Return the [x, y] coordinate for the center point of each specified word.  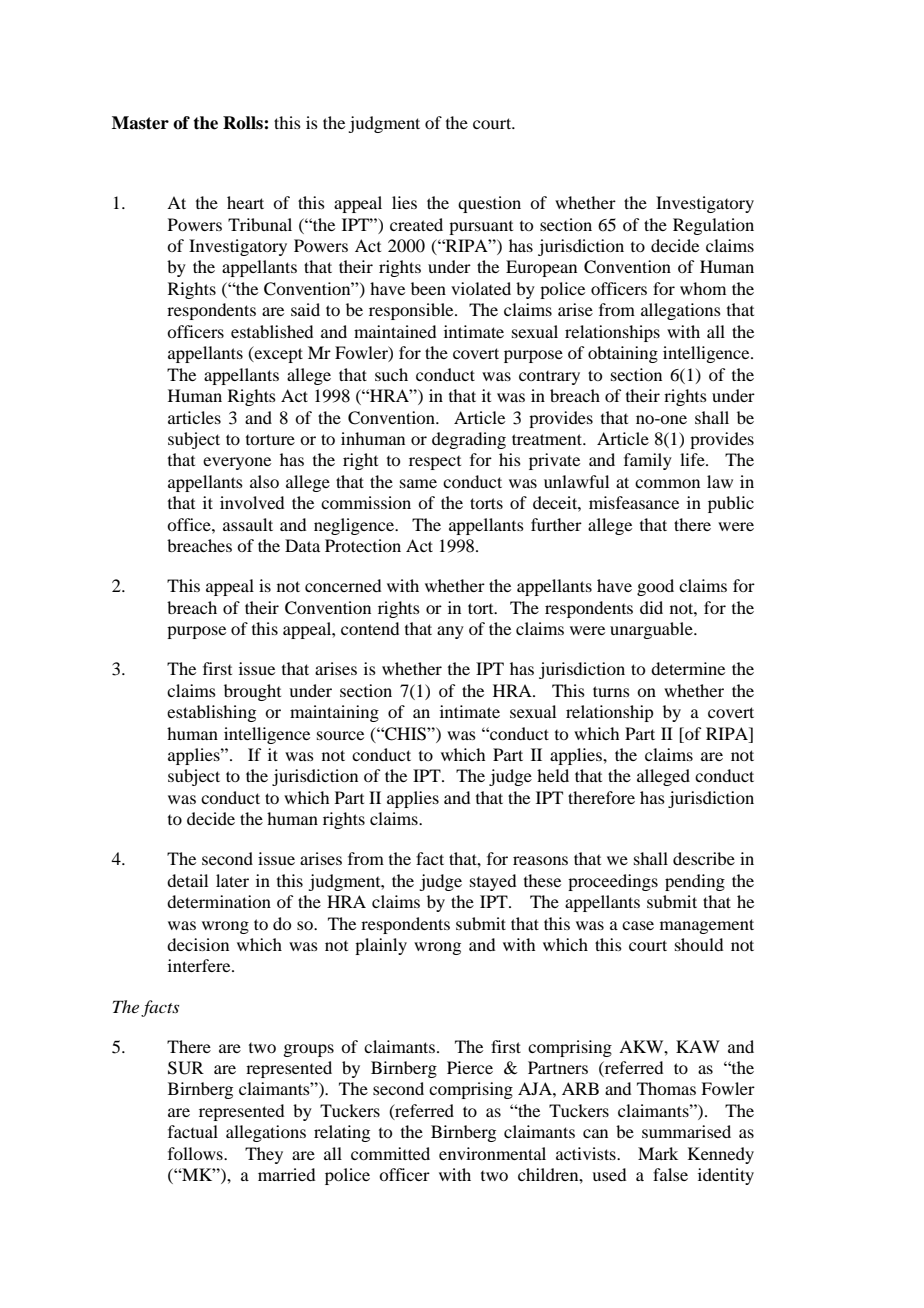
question [489, 204]
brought [252, 692]
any [450, 632]
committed [390, 1153]
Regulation [713, 226]
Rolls [244, 123]
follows [196, 1153]
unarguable [652, 630]
